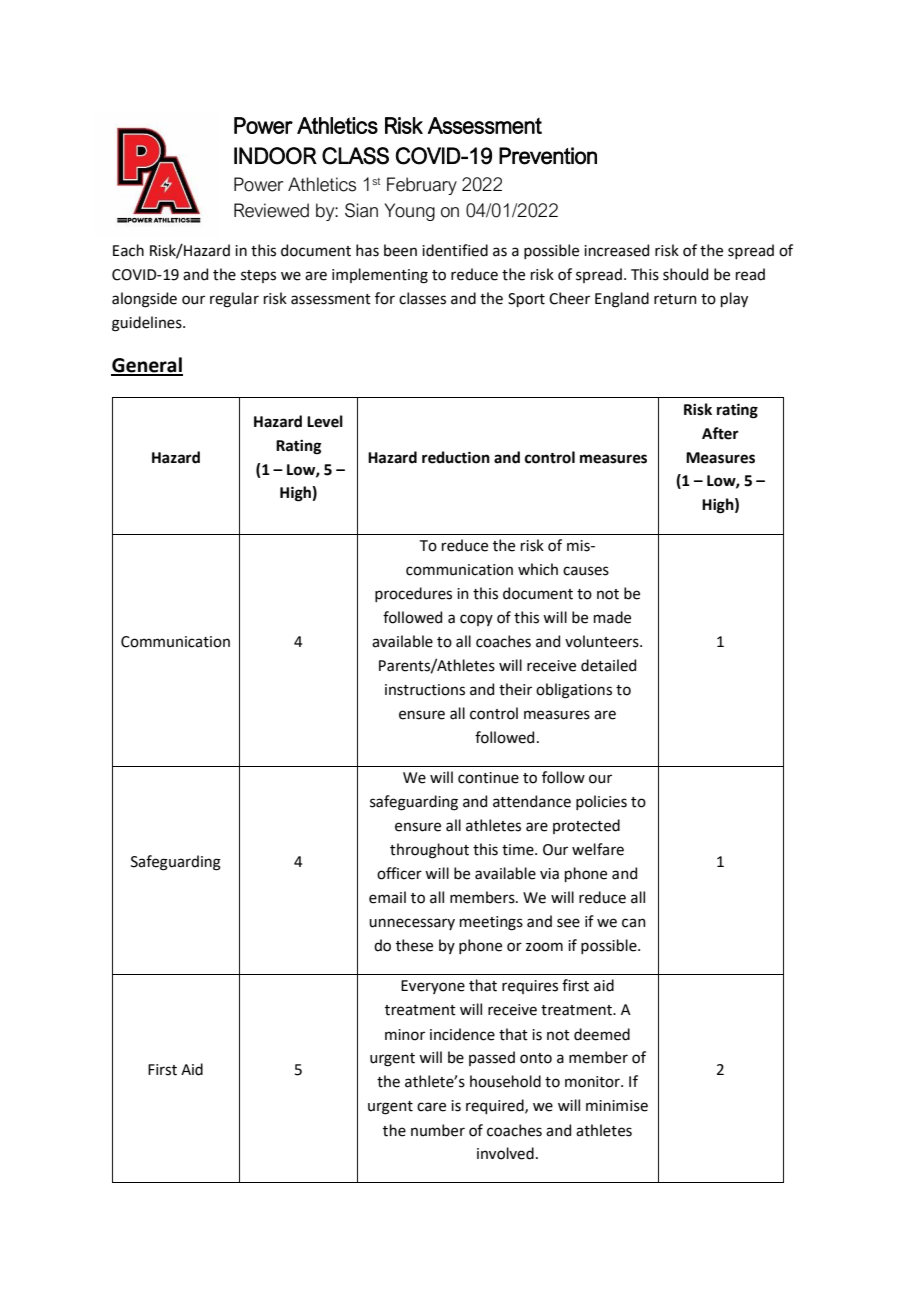 This screenshot has width=924, height=1308. What do you see at coordinates (438, 1130) in the screenshot?
I see `number` at bounding box center [438, 1130].
